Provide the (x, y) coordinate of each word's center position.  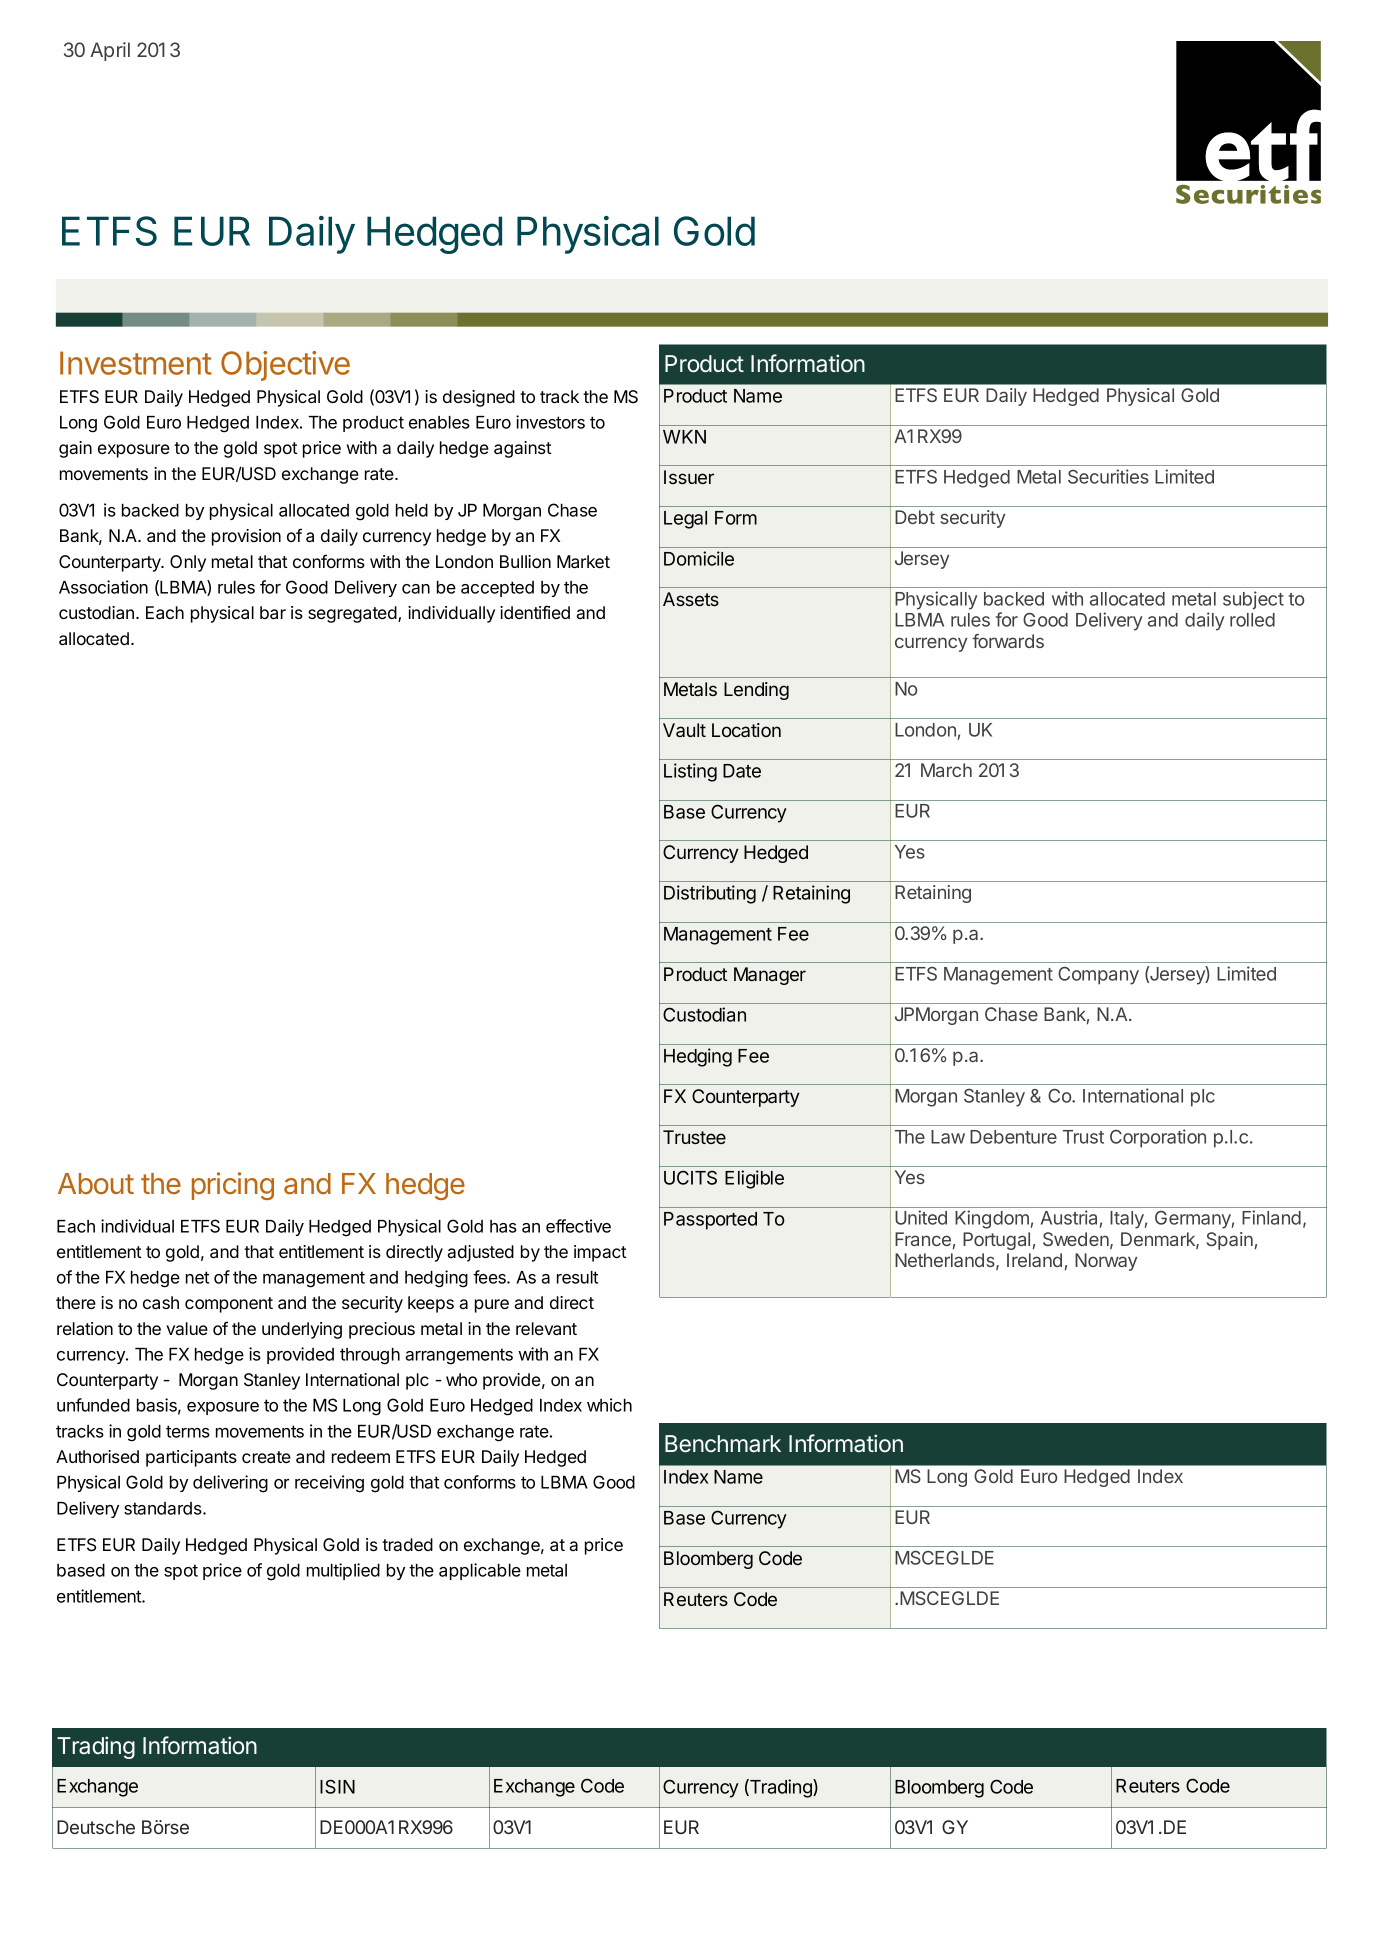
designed (479, 398)
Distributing (710, 894)
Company (1098, 976)
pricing (233, 1186)
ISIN (337, 1786)
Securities (1108, 476)
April (110, 51)
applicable (480, 1571)
